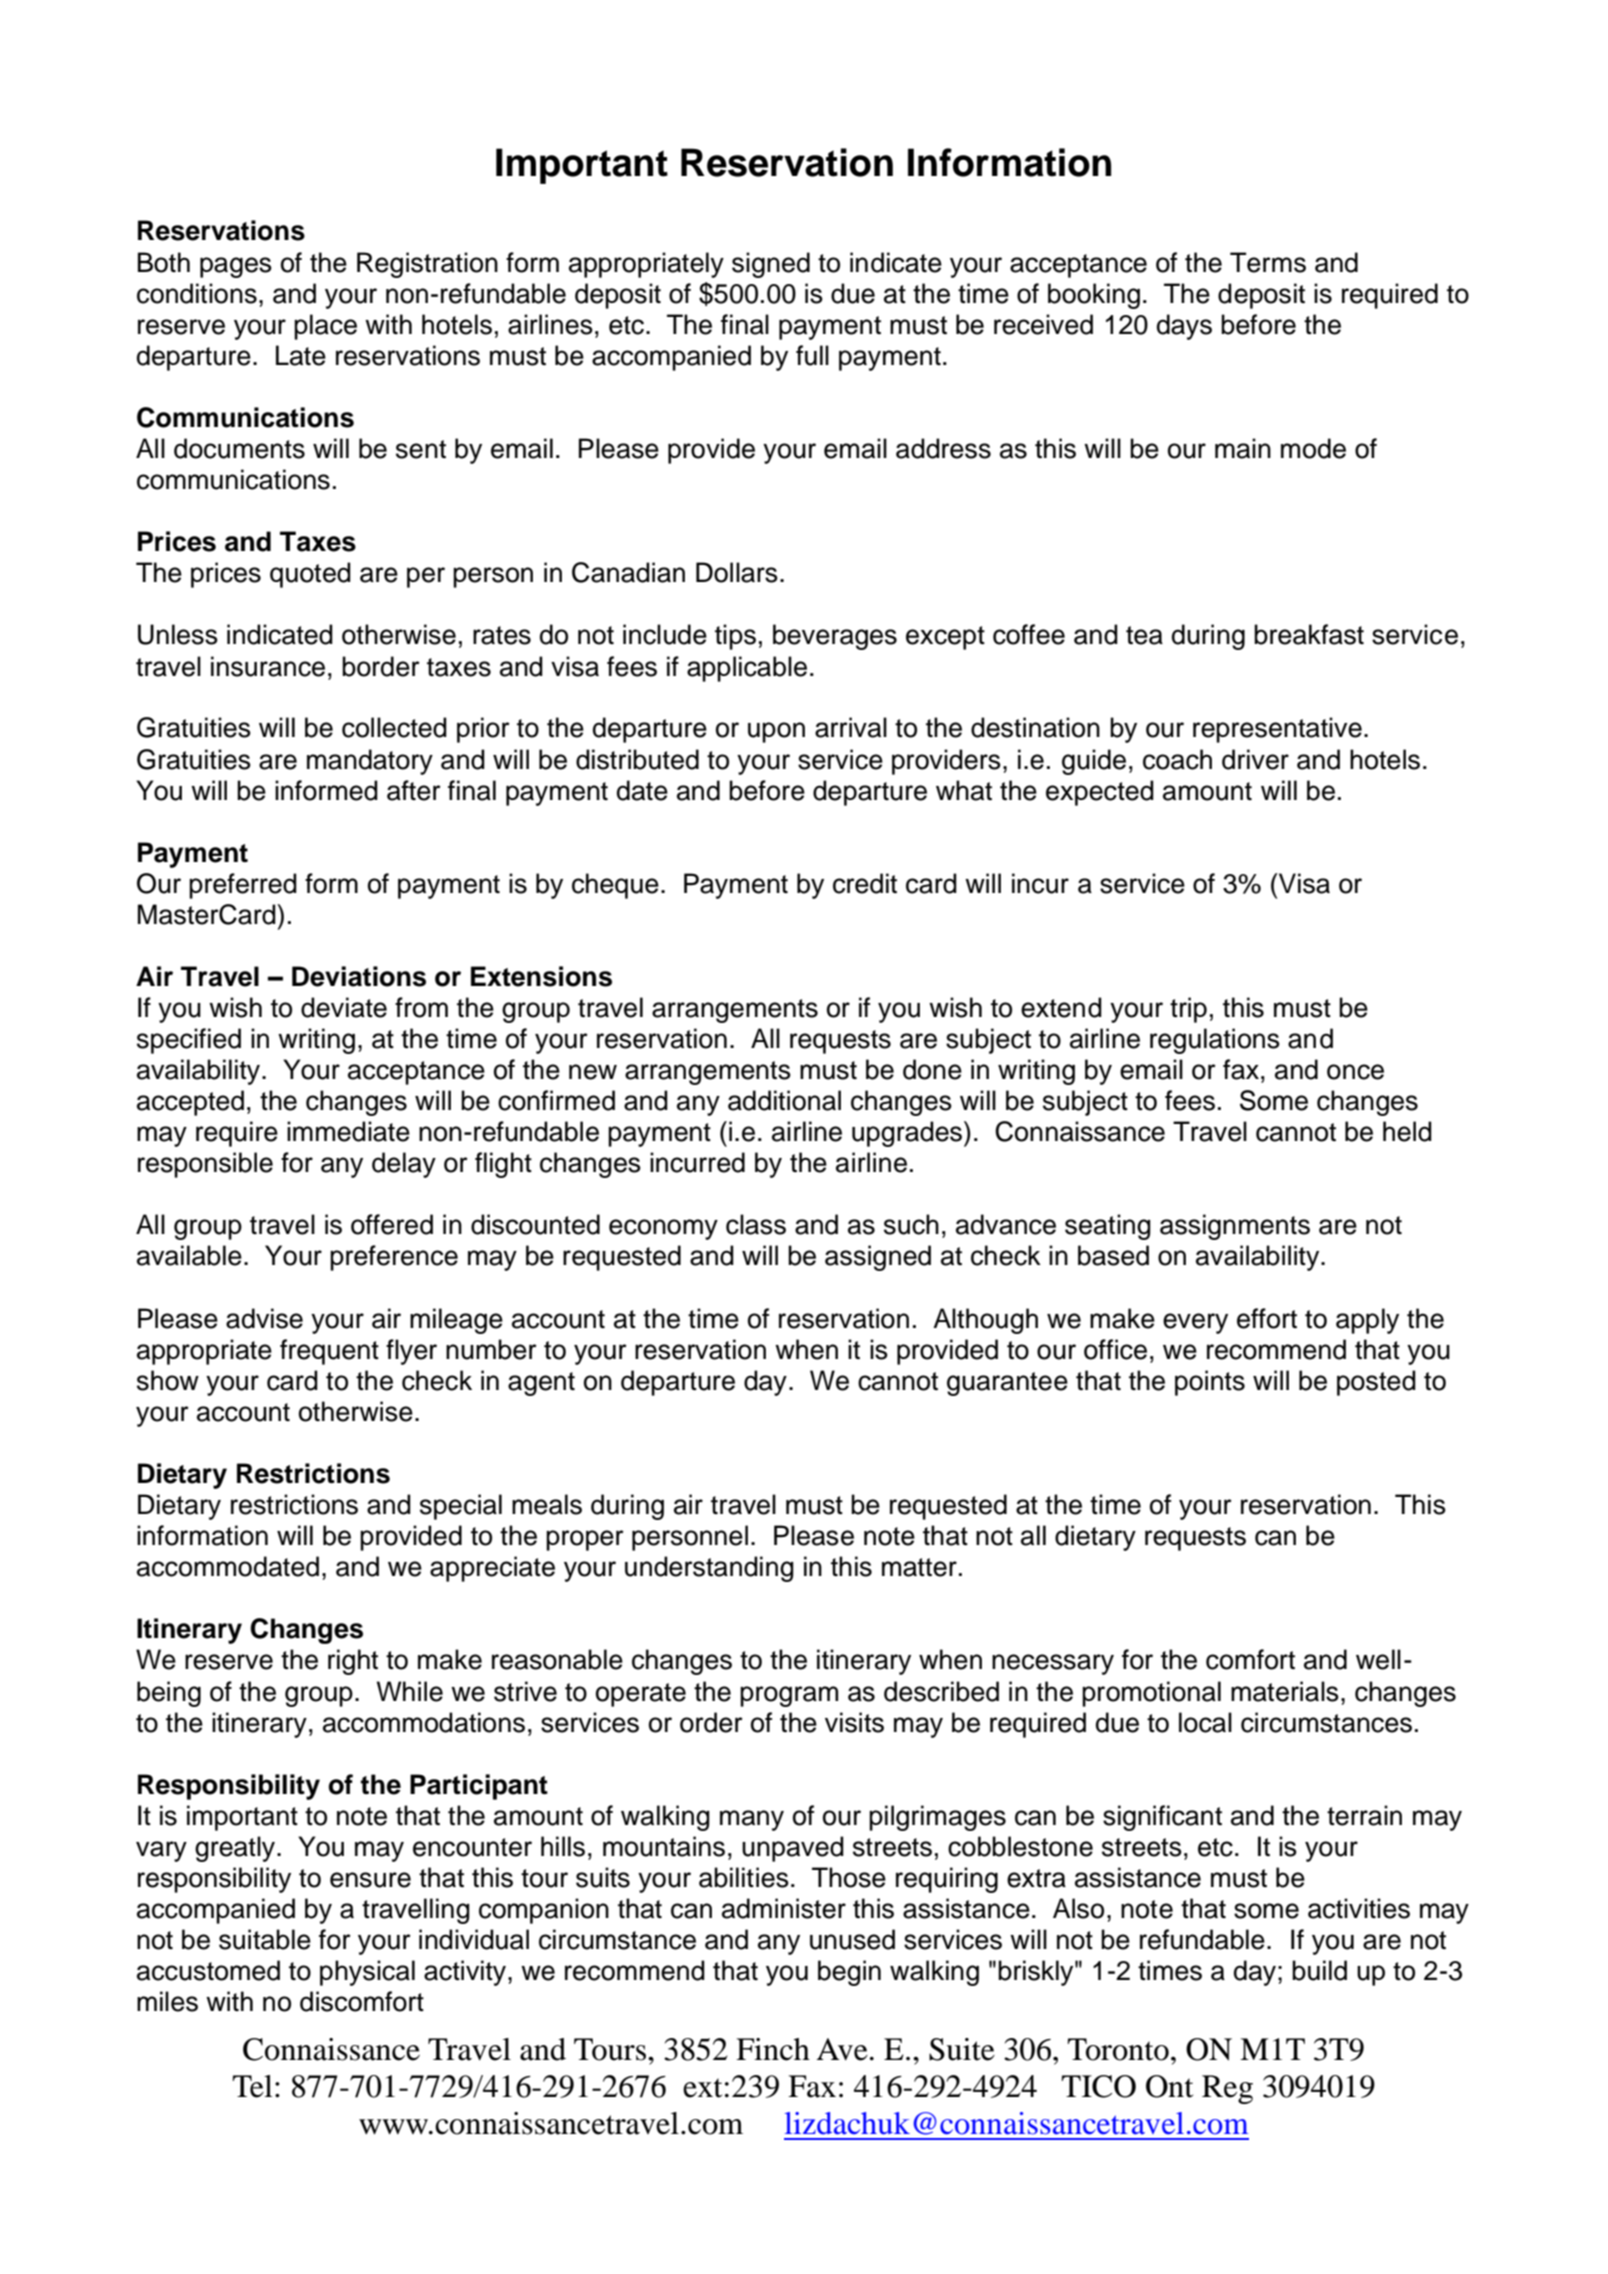 This screenshot has height=2274, width=1608. I want to click on Finch, so click(773, 2049).
